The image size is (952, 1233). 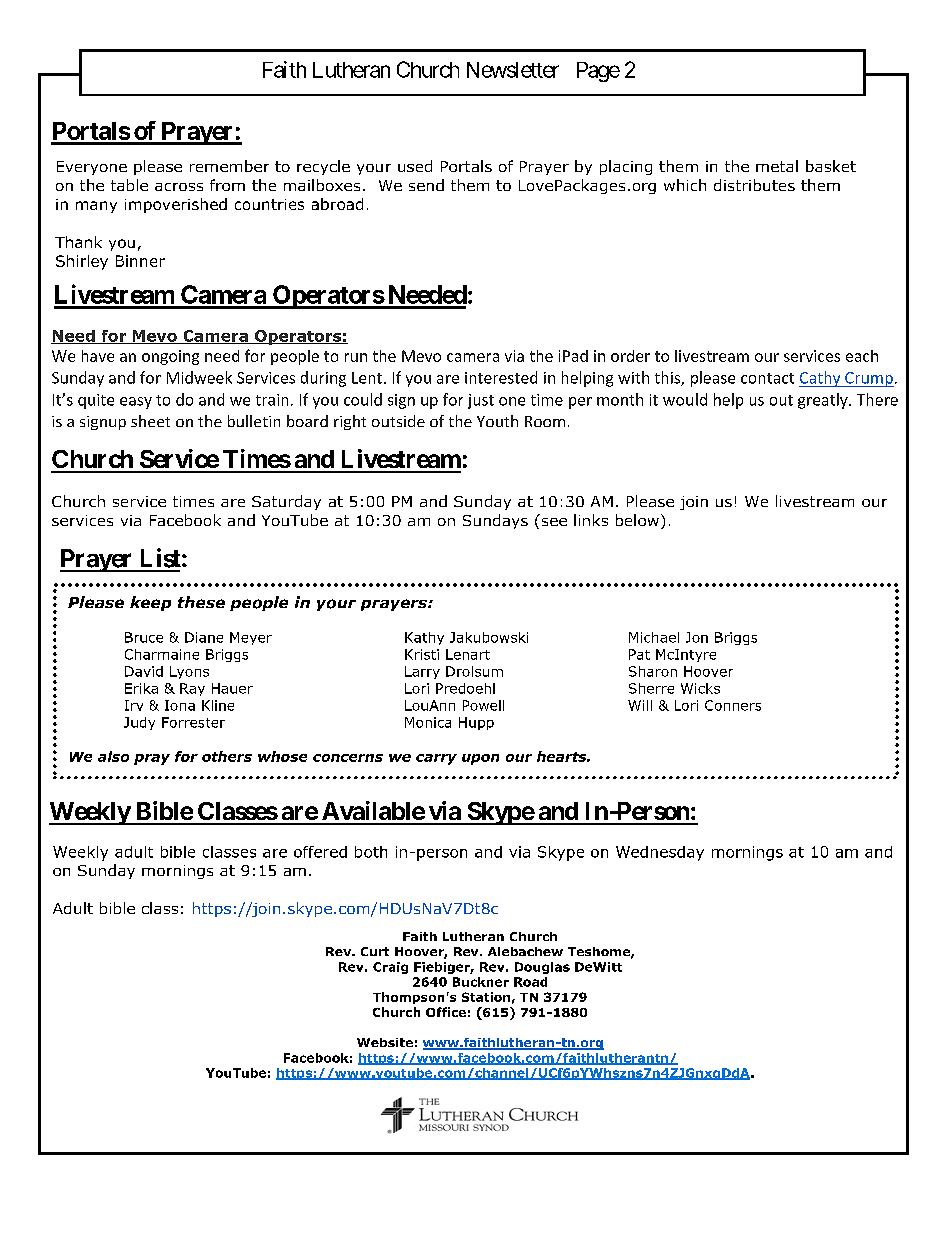 What do you see at coordinates (513, 70) in the page?
I see `Newsletter` at bounding box center [513, 70].
